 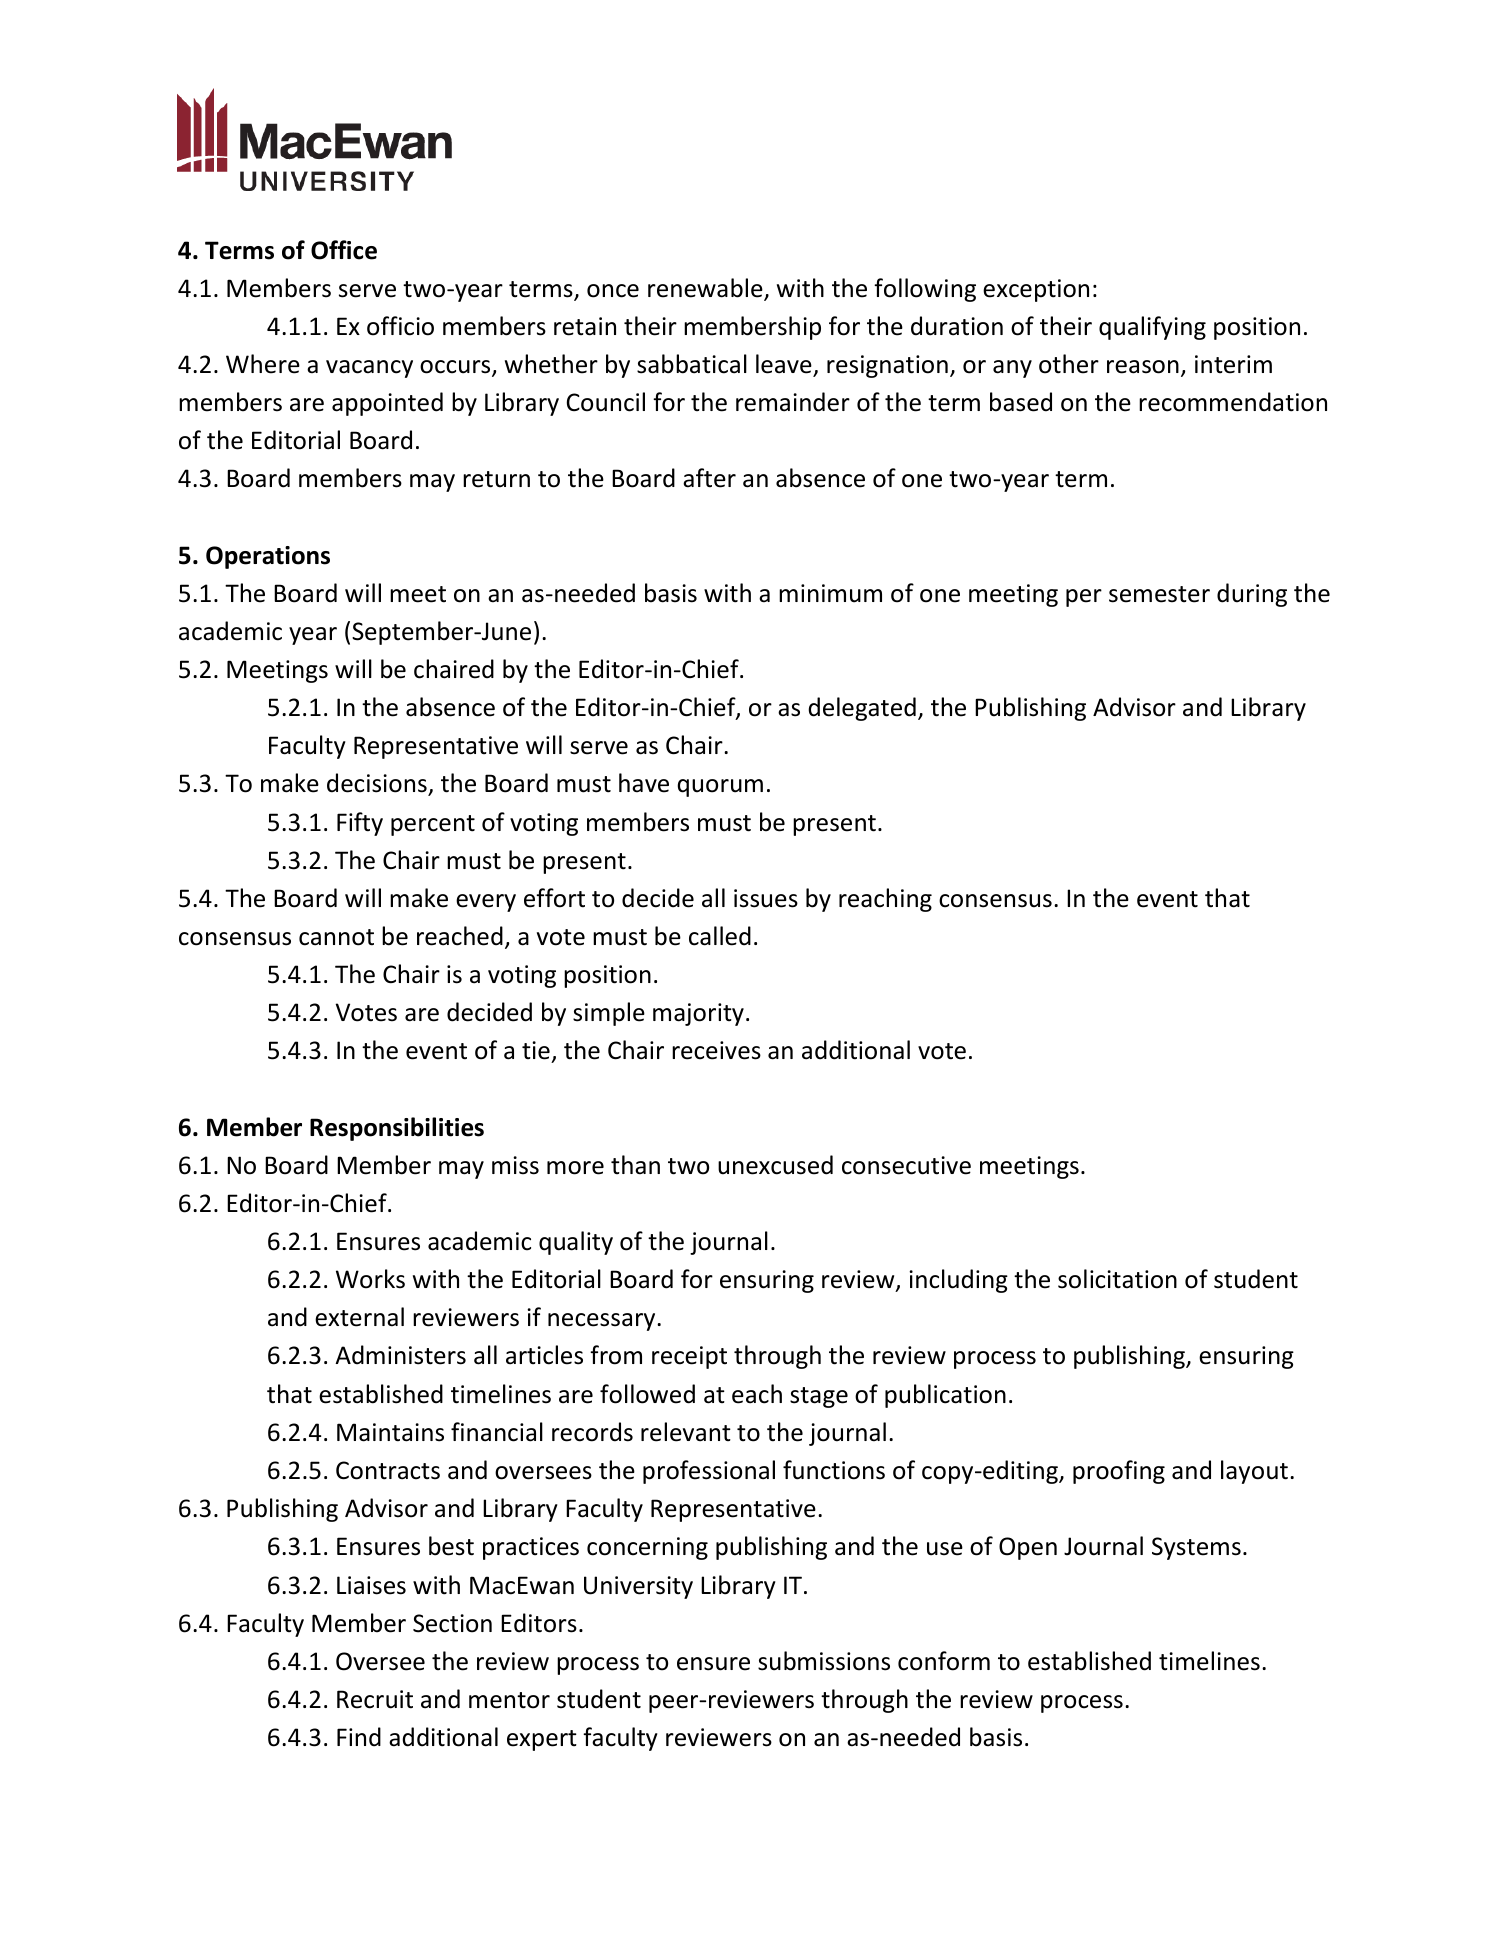 What do you see at coordinates (906, 1165) in the document?
I see `consecutive` at bounding box center [906, 1165].
